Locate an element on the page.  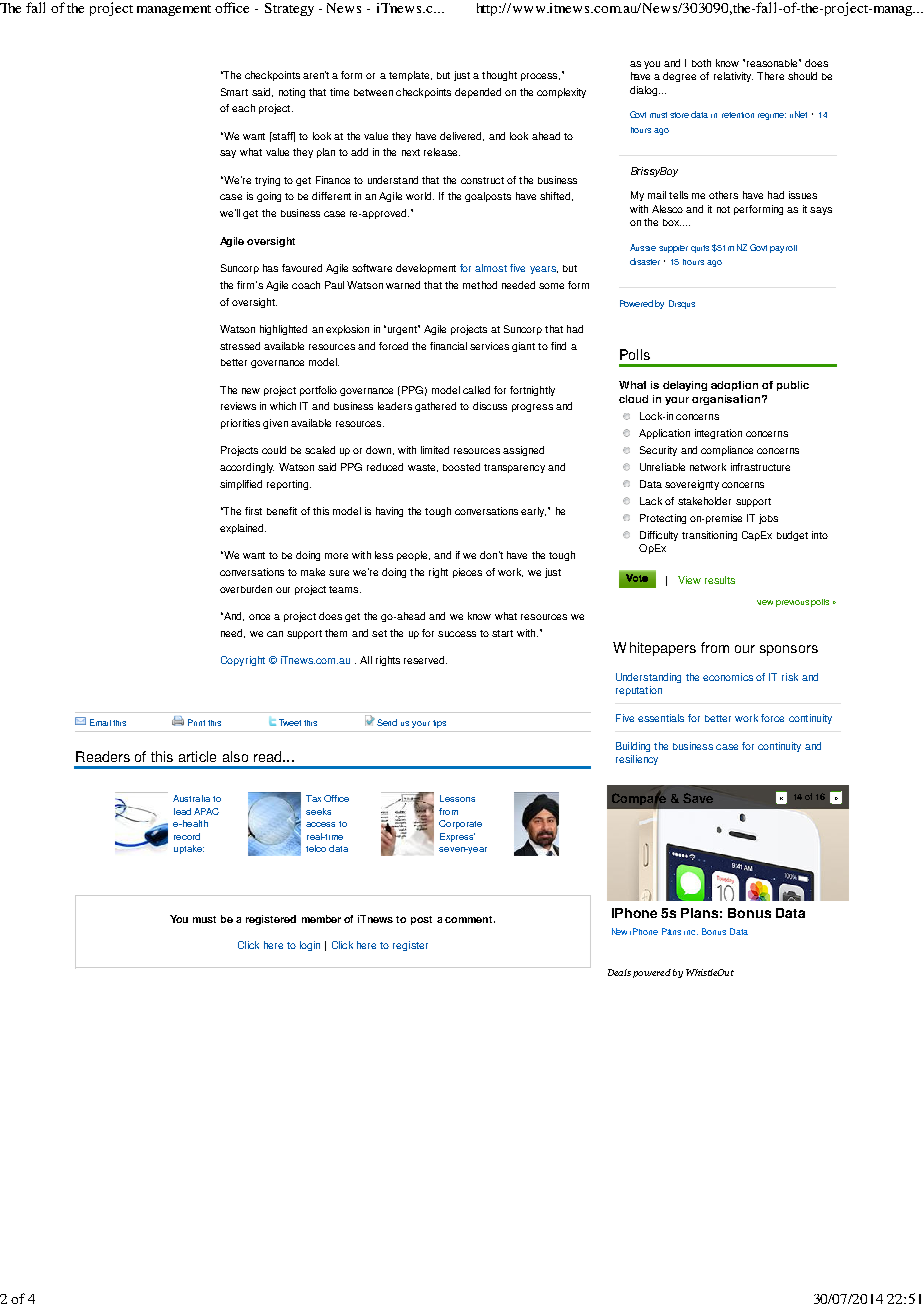
accordingly is located at coordinates (247, 468).
